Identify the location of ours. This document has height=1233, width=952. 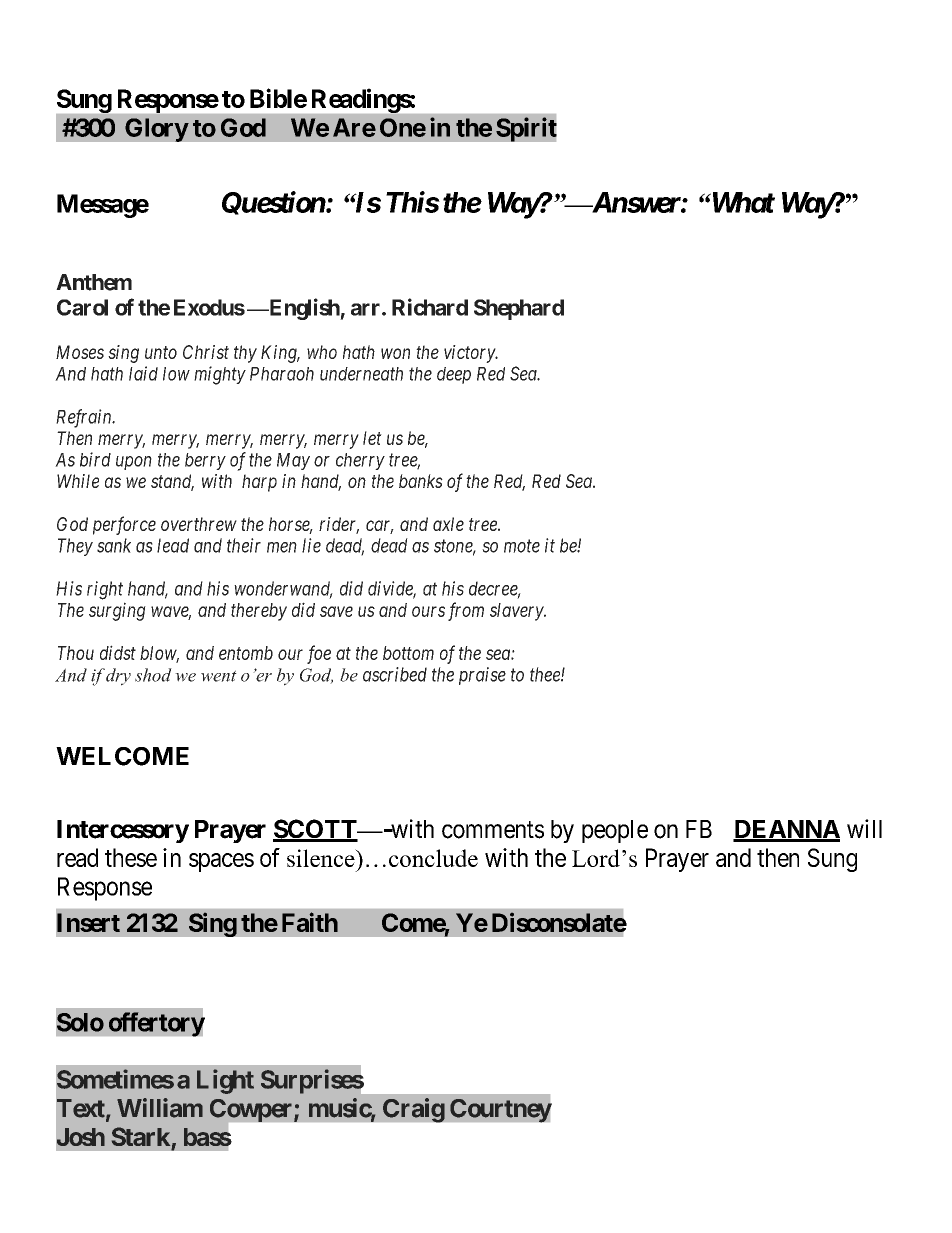
(428, 611).
